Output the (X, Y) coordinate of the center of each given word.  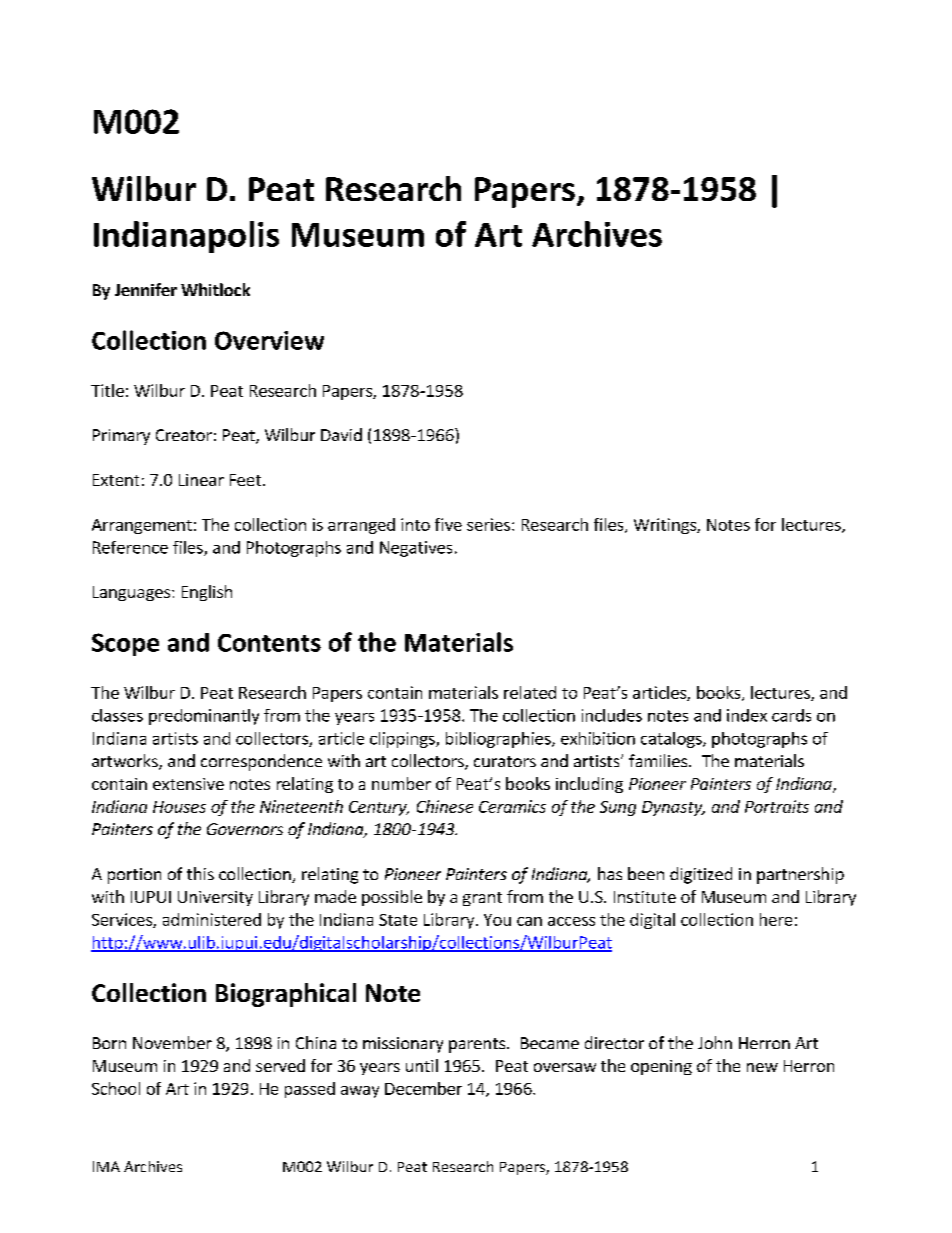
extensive (188, 784)
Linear (201, 480)
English (207, 593)
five (448, 524)
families (659, 760)
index (747, 715)
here (776, 919)
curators (505, 761)
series (488, 524)
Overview (269, 340)
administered (212, 919)
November (172, 1042)
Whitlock (215, 289)
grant (482, 899)
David (341, 434)
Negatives (416, 549)
